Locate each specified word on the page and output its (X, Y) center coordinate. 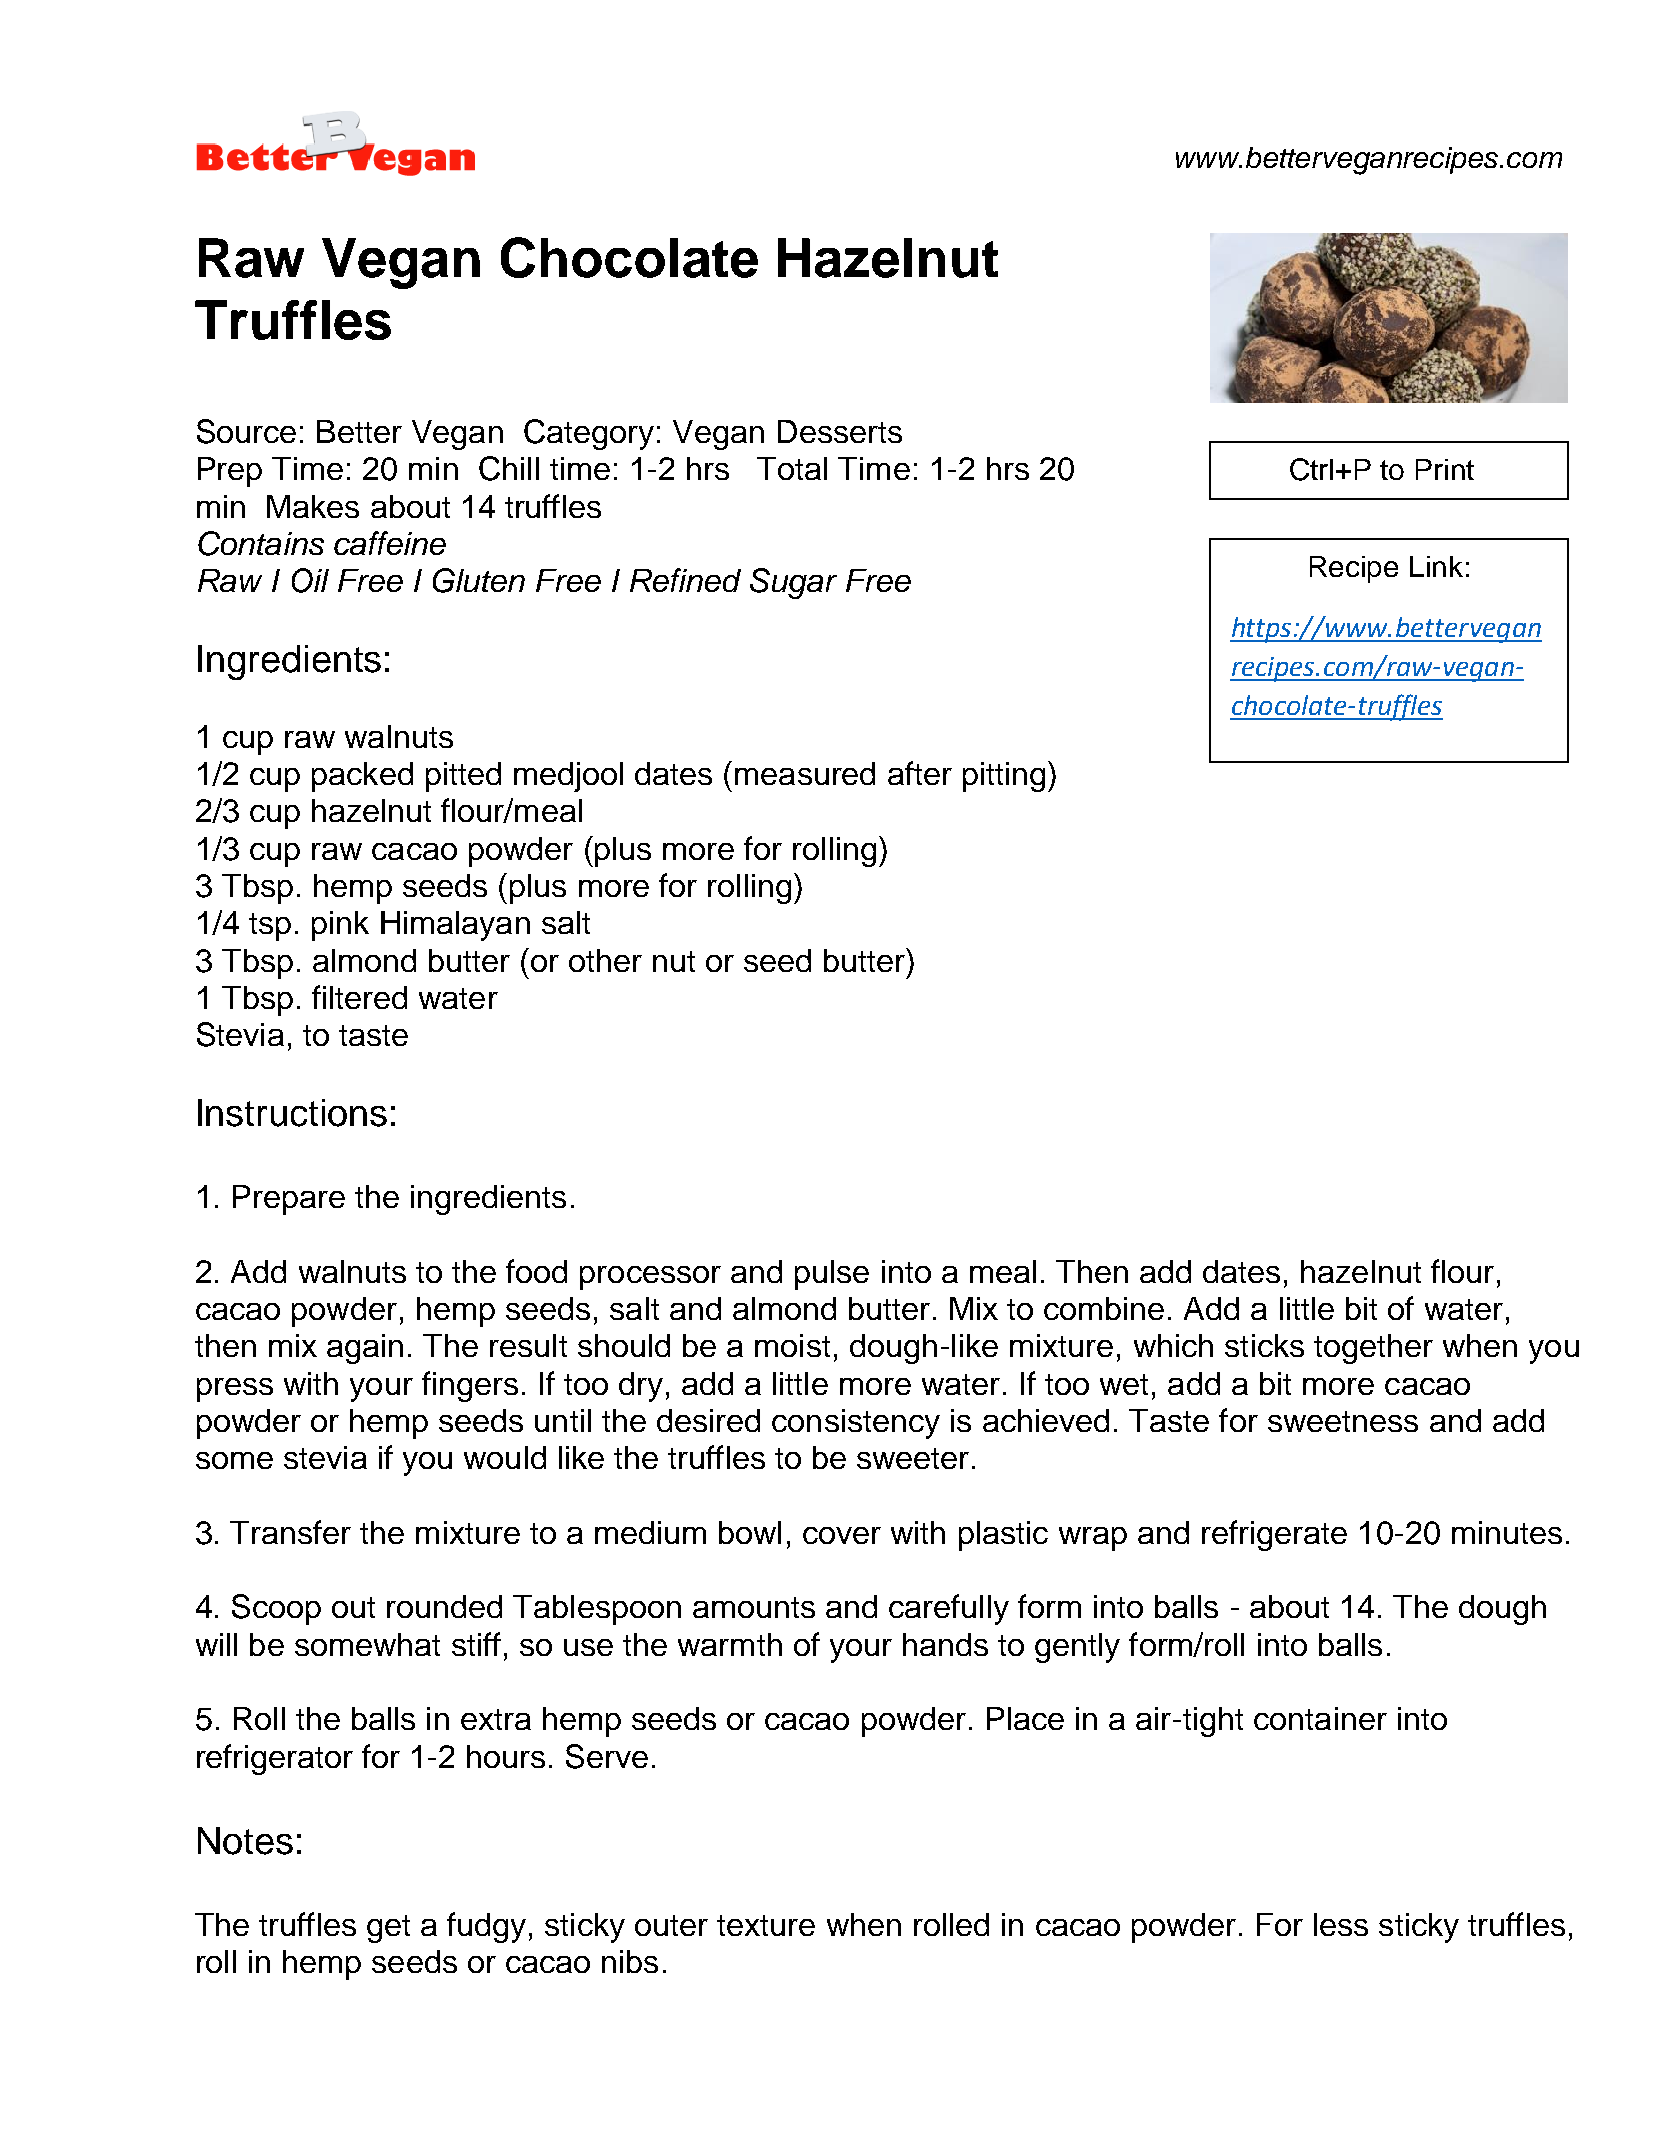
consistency (856, 1424)
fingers (470, 1386)
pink (340, 926)
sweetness (1343, 1421)
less (1341, 1924)
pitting (1004, 777)
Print (1445, 469)
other (605, 960)
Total (792, 468)
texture (766, 1925)
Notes (245, 1841)
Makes (313, 506)
